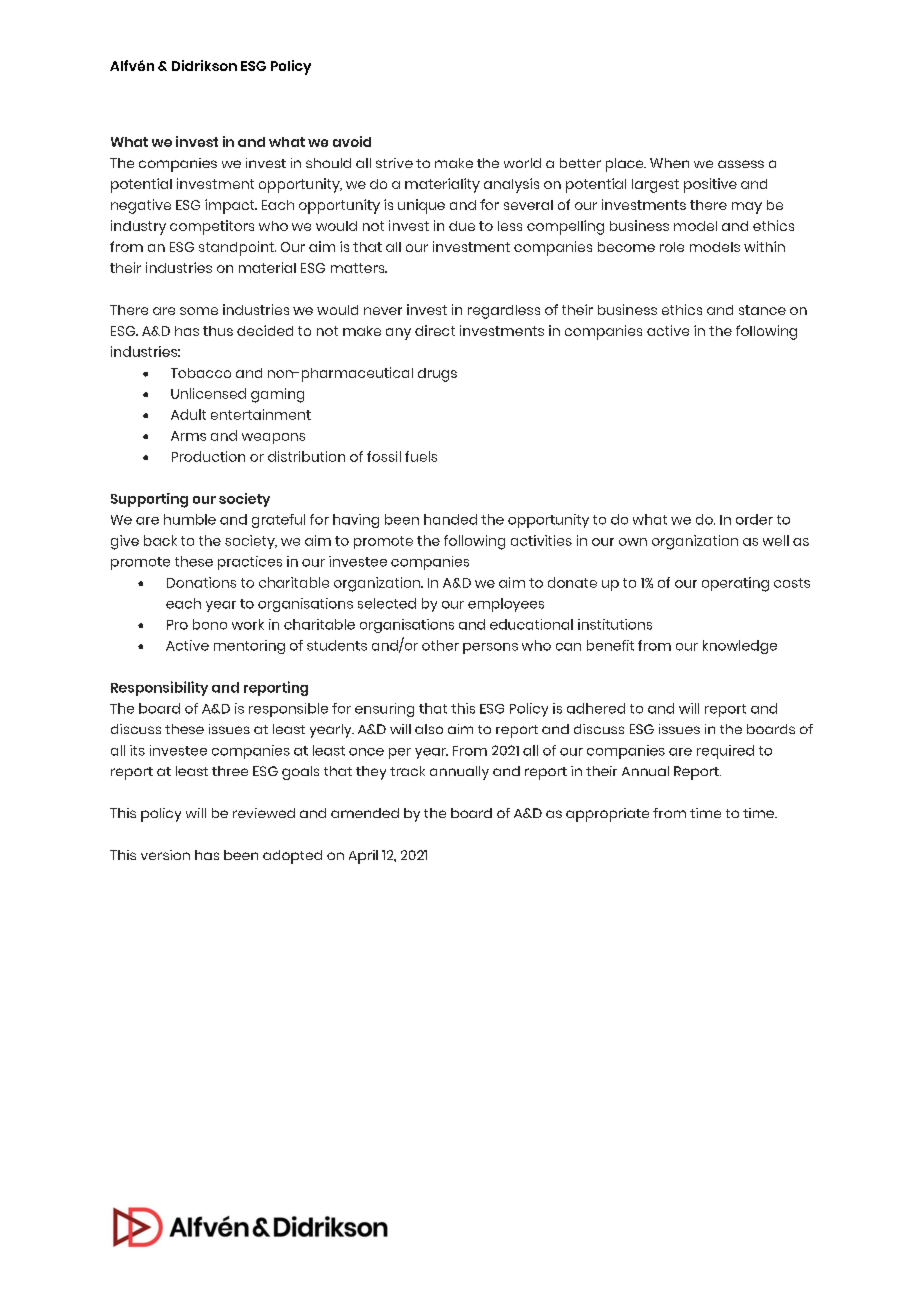 This page has width=924, height=1308. I want to click on strive, so click(394, 163).
